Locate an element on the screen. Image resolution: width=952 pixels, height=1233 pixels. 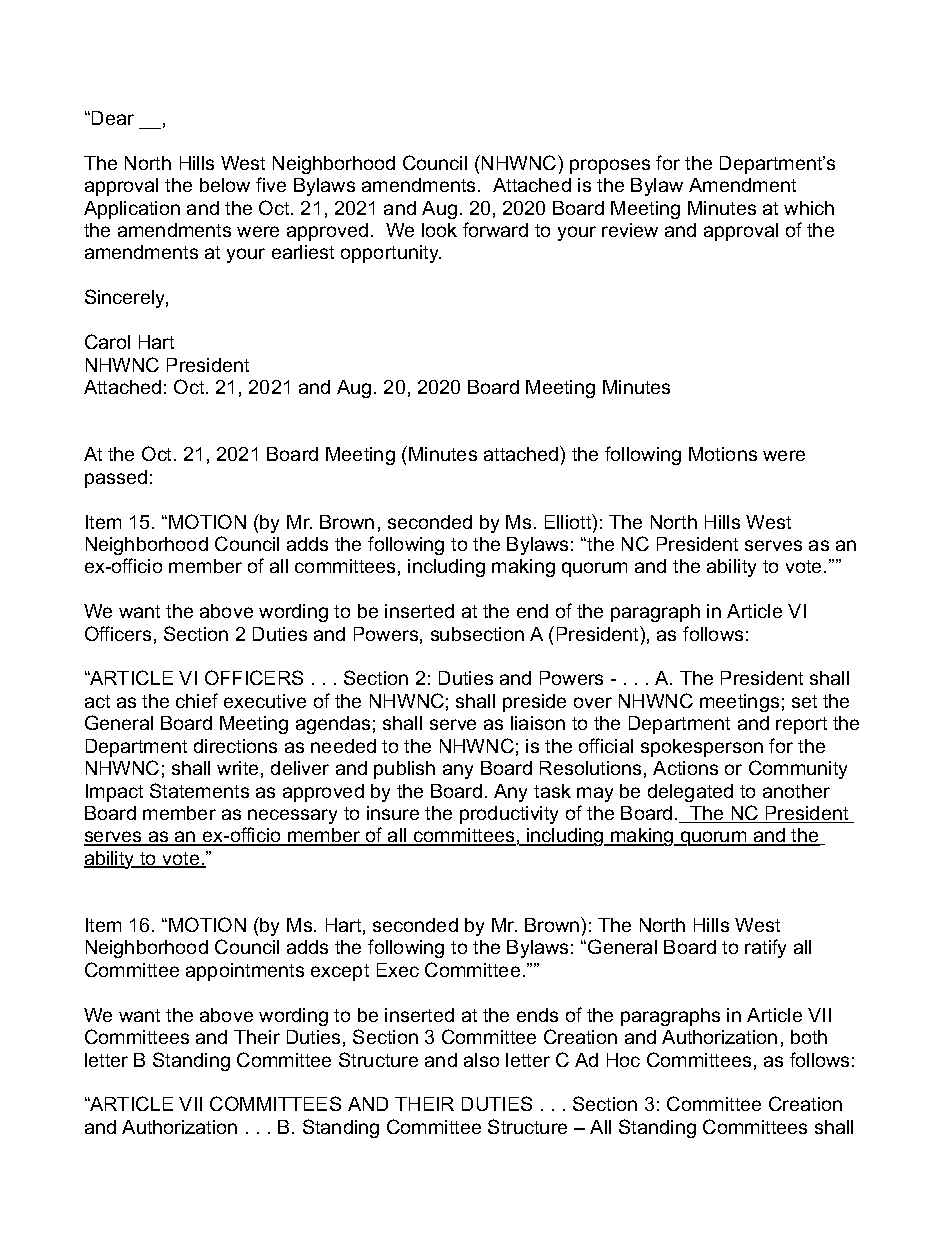
opportunity is located at coordinates (391, 254).
